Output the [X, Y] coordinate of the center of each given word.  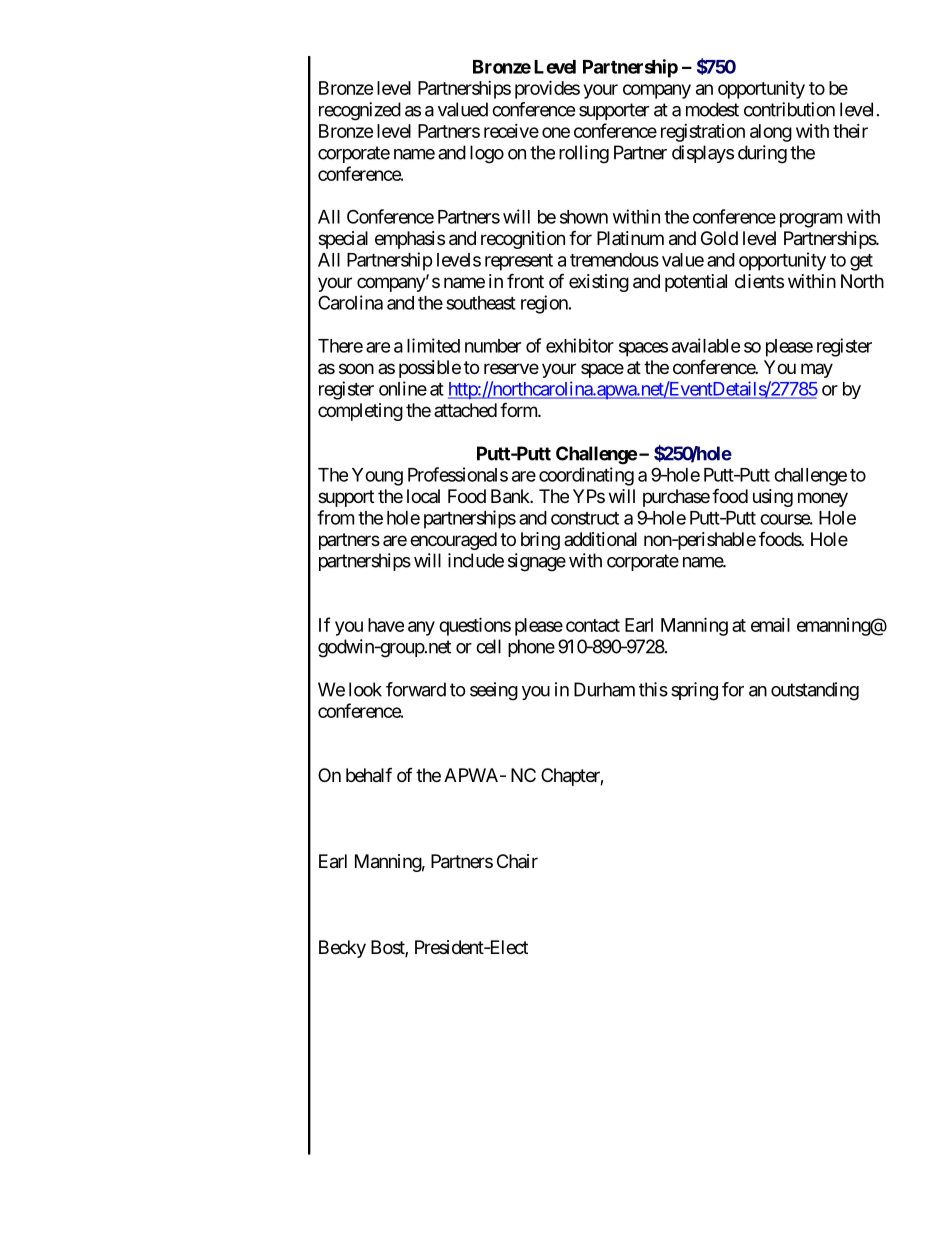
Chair [517, 861]
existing [599, 283]
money [823, 499]
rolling [584, 154]
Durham [604, 689]
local [423, 496]
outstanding [815, 691]
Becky [342, 949]
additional [600, 539]
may [817, 370]
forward [416, 689]
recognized [360, 111]
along [771, 133]
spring [694, 691]
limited [433, 345]
